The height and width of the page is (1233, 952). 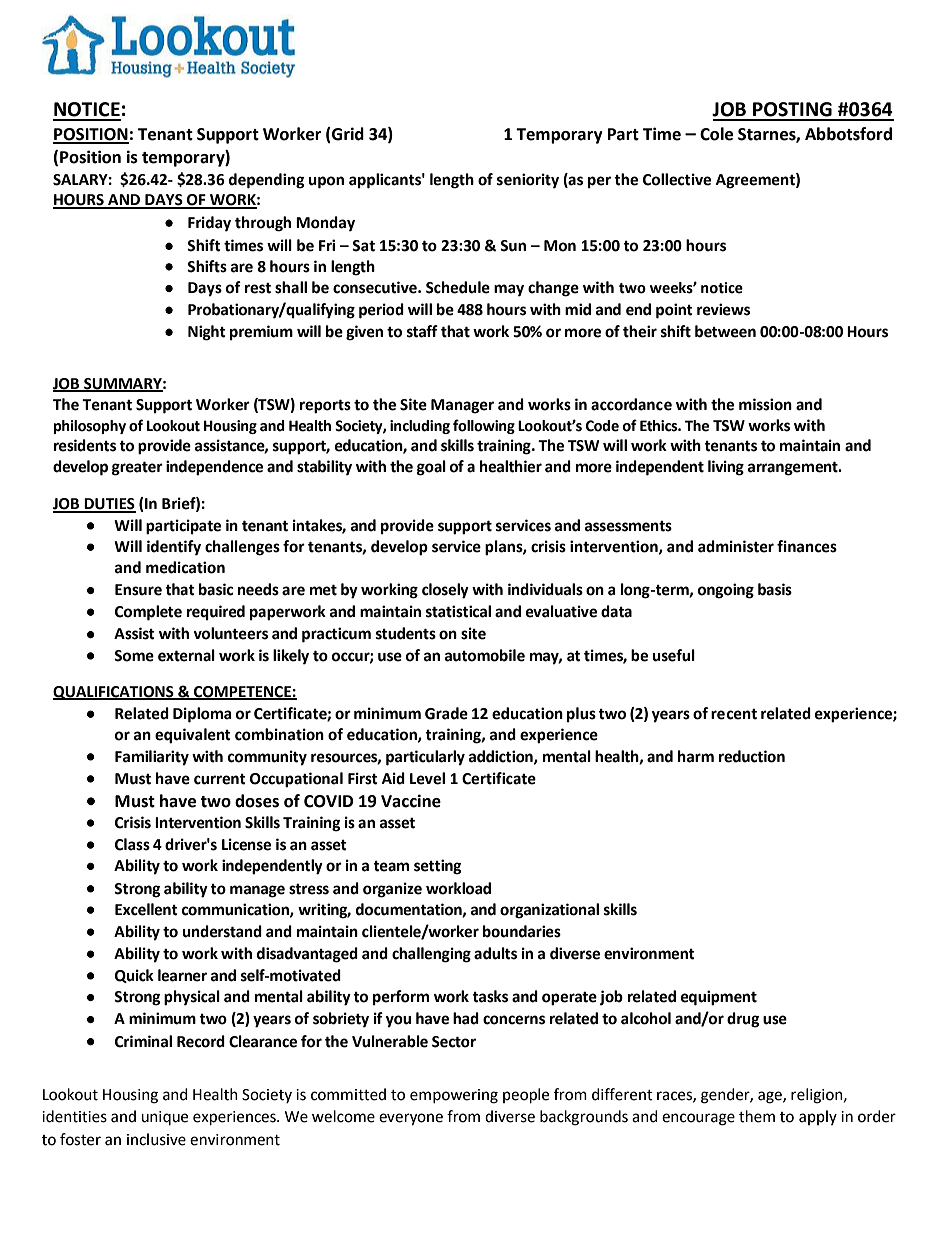 I want to click on automobile, so click(x=485, y=655).
